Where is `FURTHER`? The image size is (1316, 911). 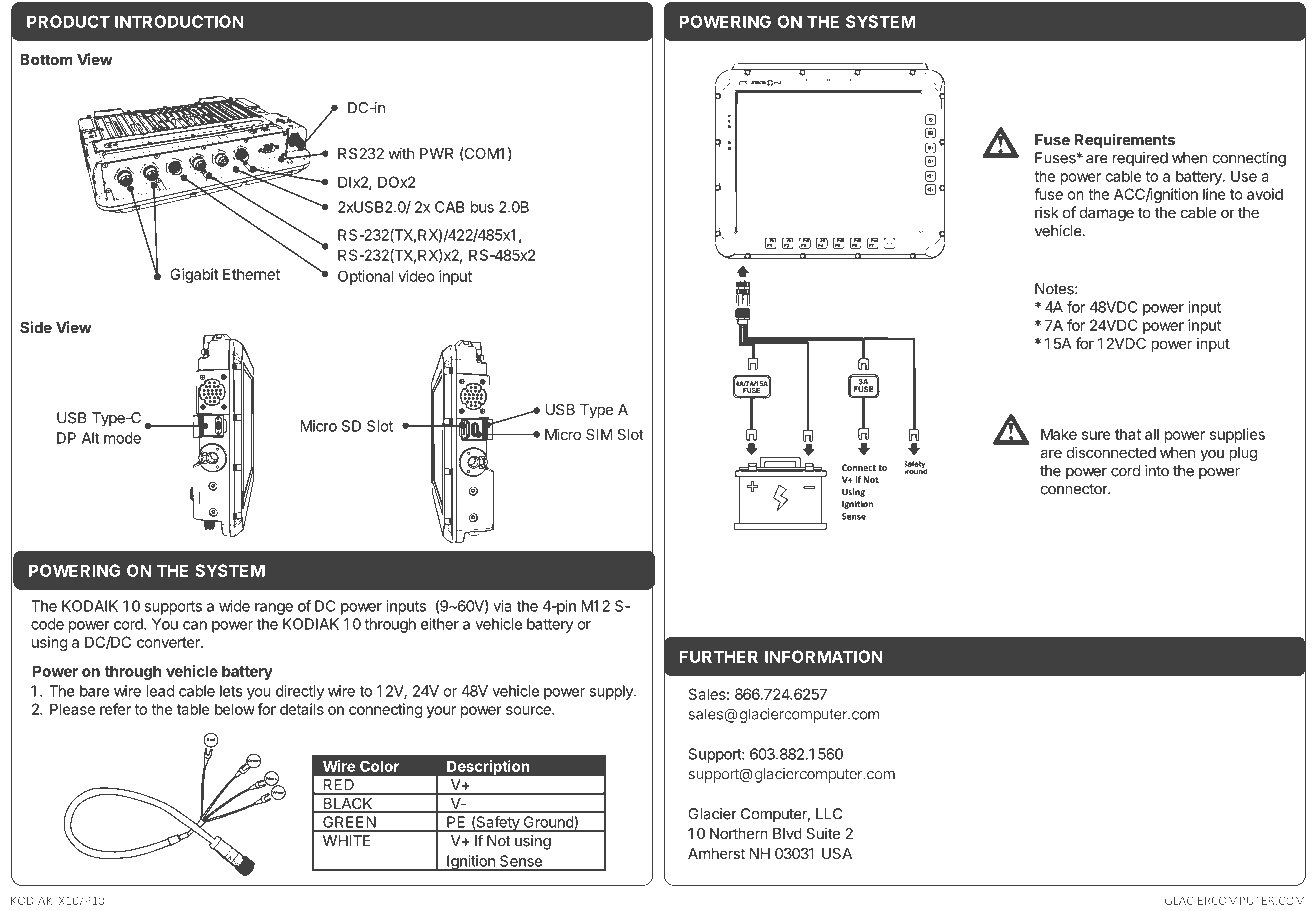
FURTHER is located at coordinates (719, 656).
